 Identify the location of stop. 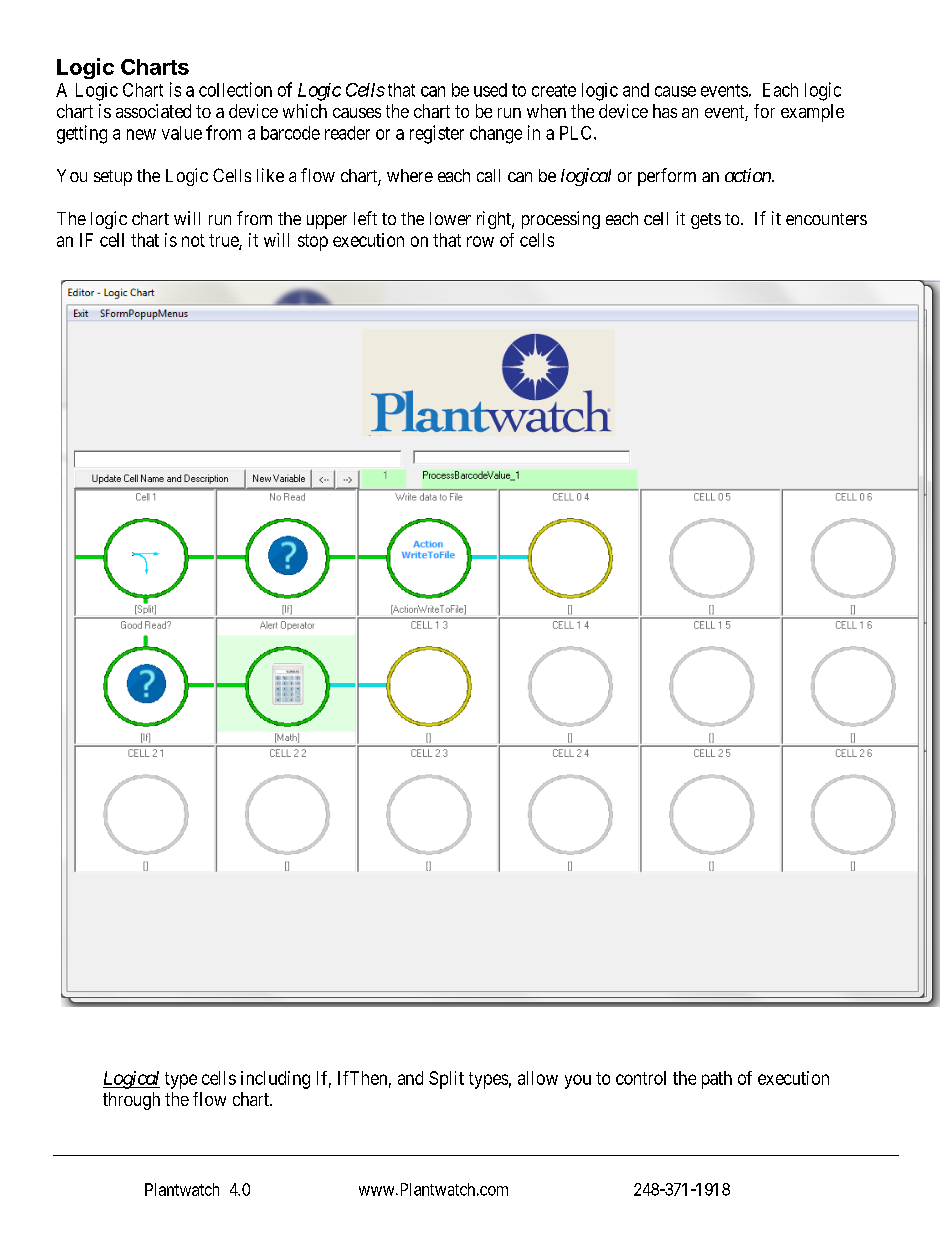
(313, 242).
